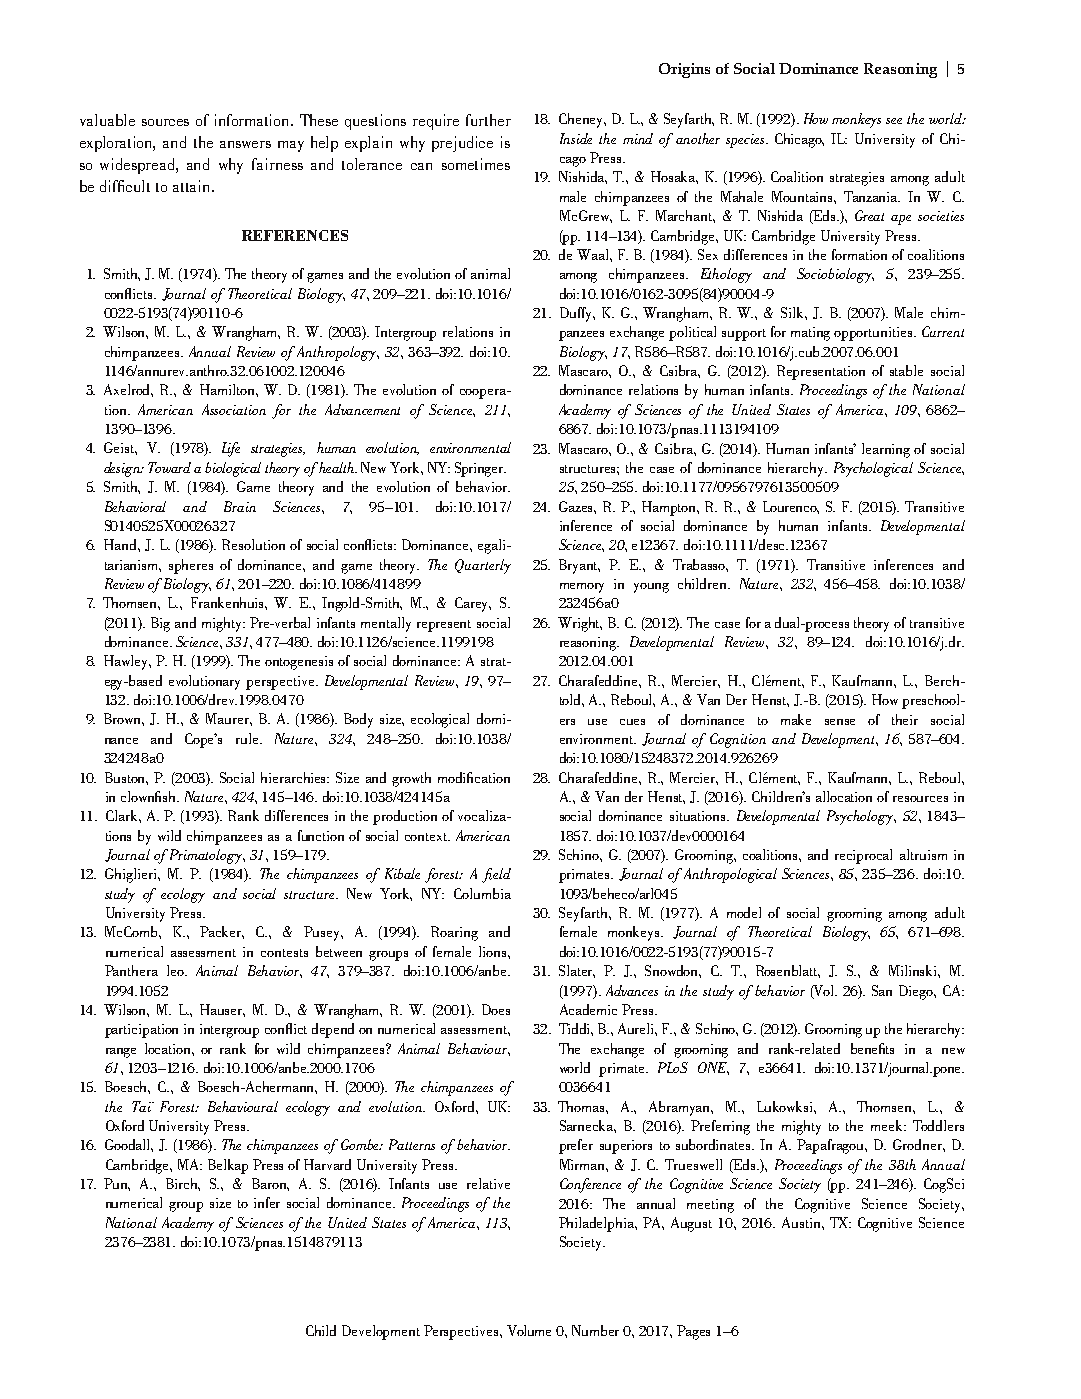  Describe the element at coordinates (529, 1330) in the screenshot. I see `Volume` at that location.
